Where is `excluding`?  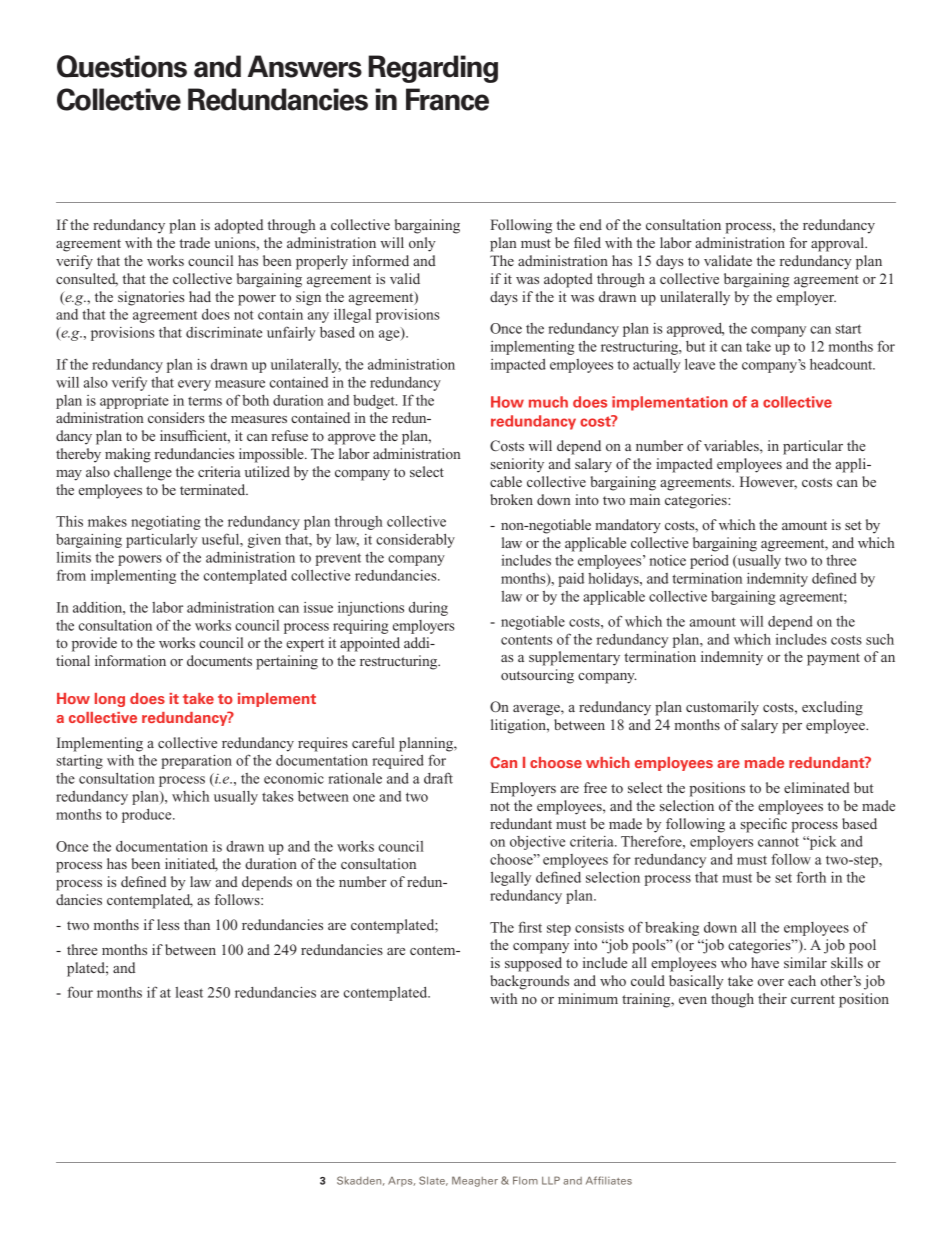 excluding is located at coordinates (832, 708).
